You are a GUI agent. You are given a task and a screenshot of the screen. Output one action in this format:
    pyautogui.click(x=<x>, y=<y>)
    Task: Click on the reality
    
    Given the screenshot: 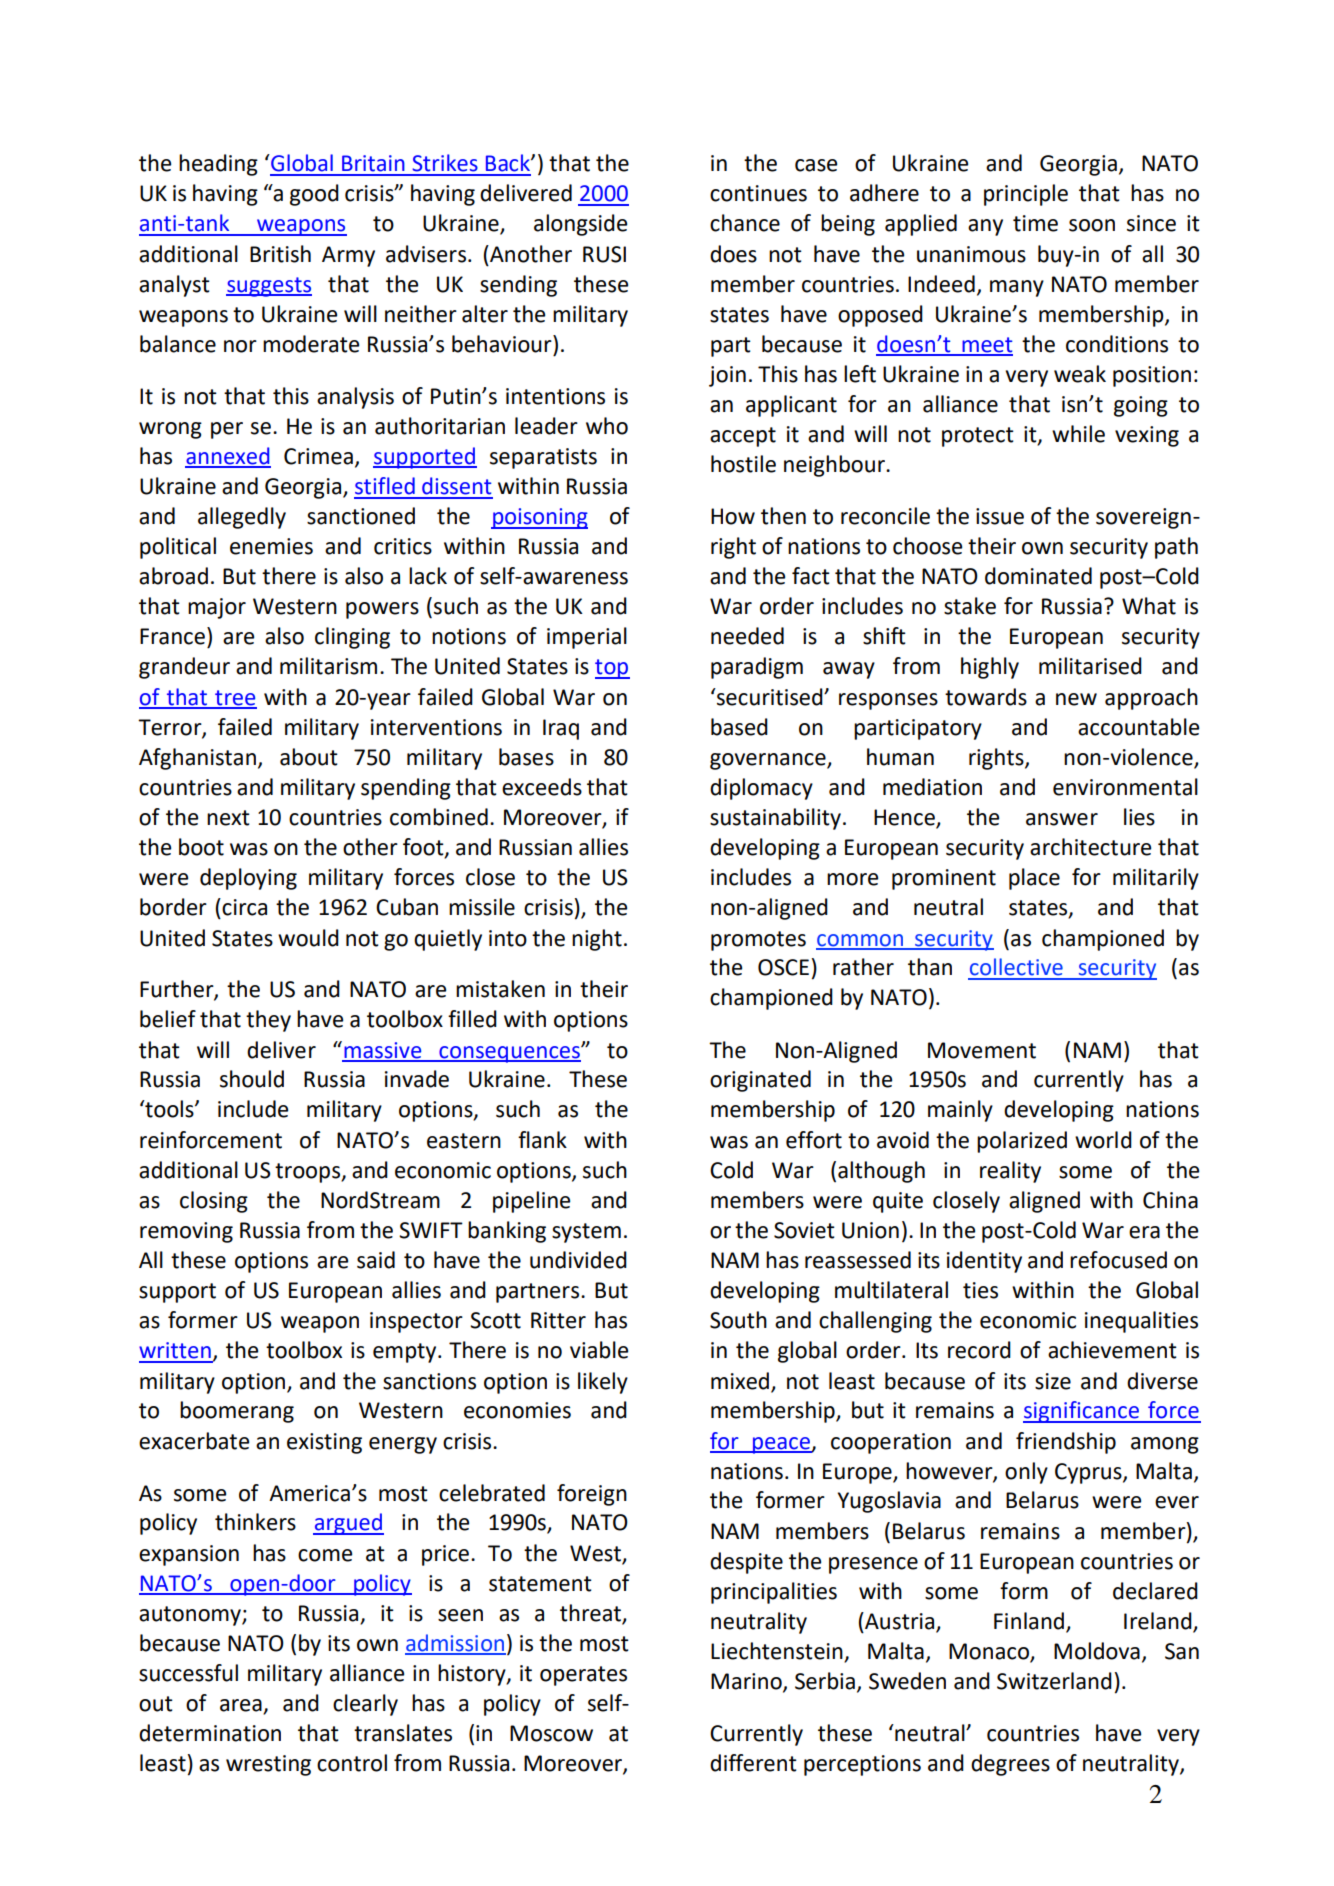 What is the action you would take?
    pyautogui.click(x=1010, y=1172)
